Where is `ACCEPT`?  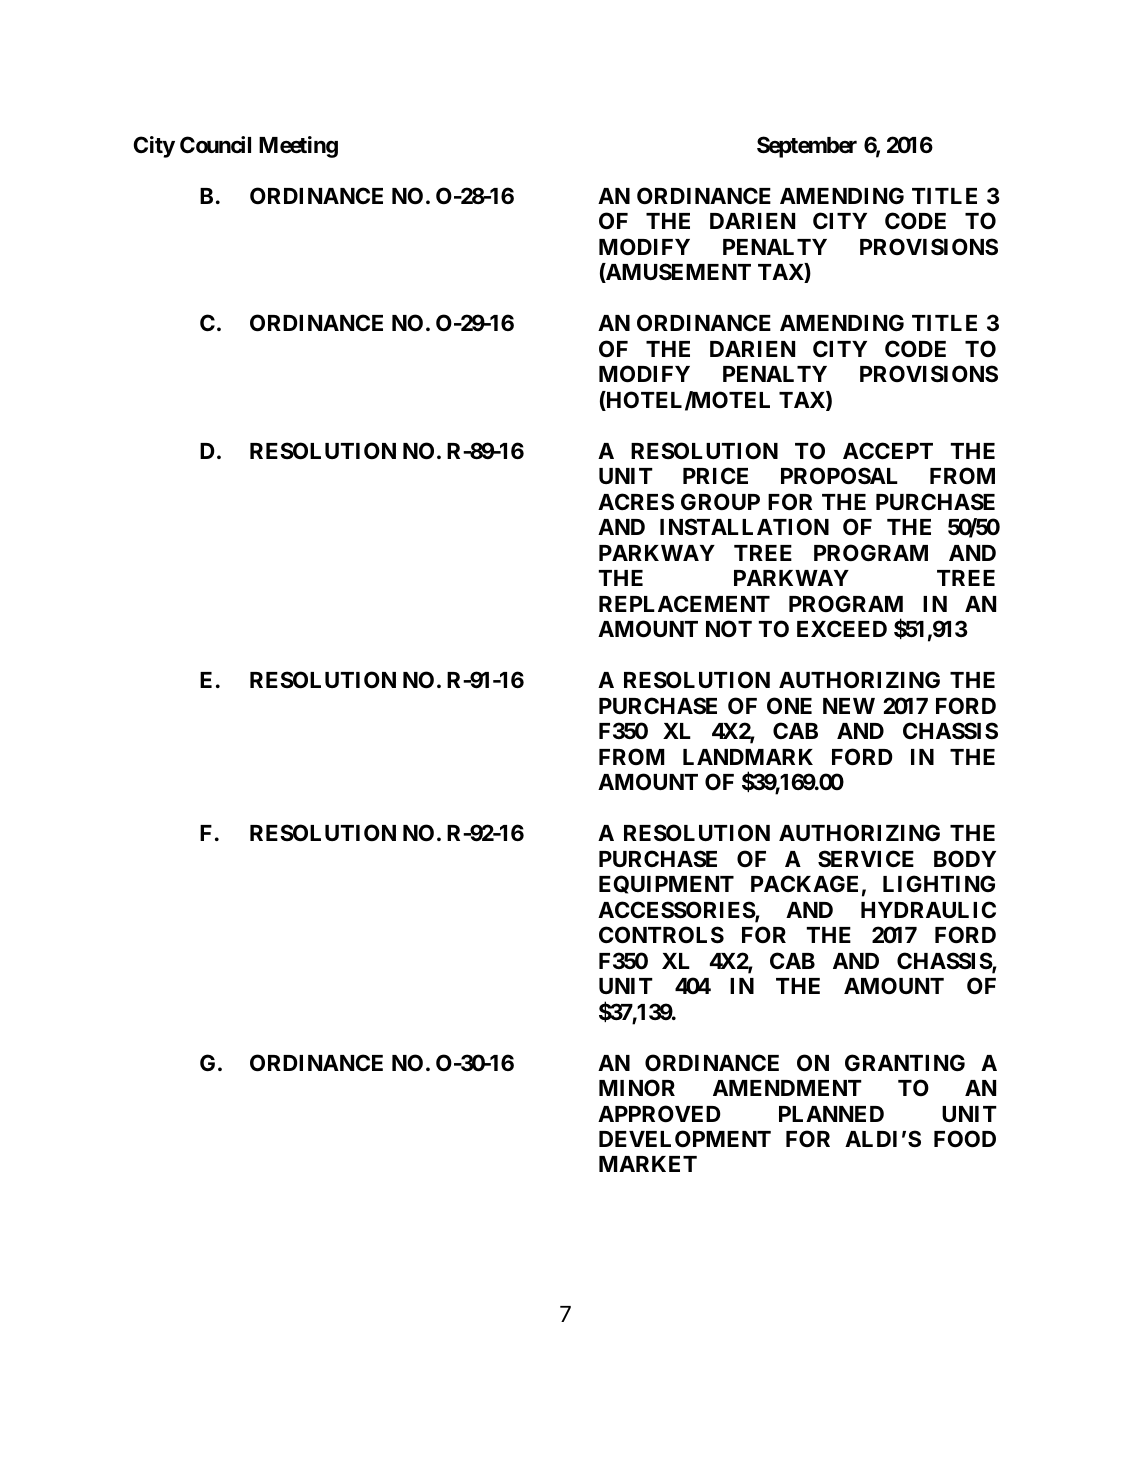 ACCEPT is located at coordinates (888, 450).
